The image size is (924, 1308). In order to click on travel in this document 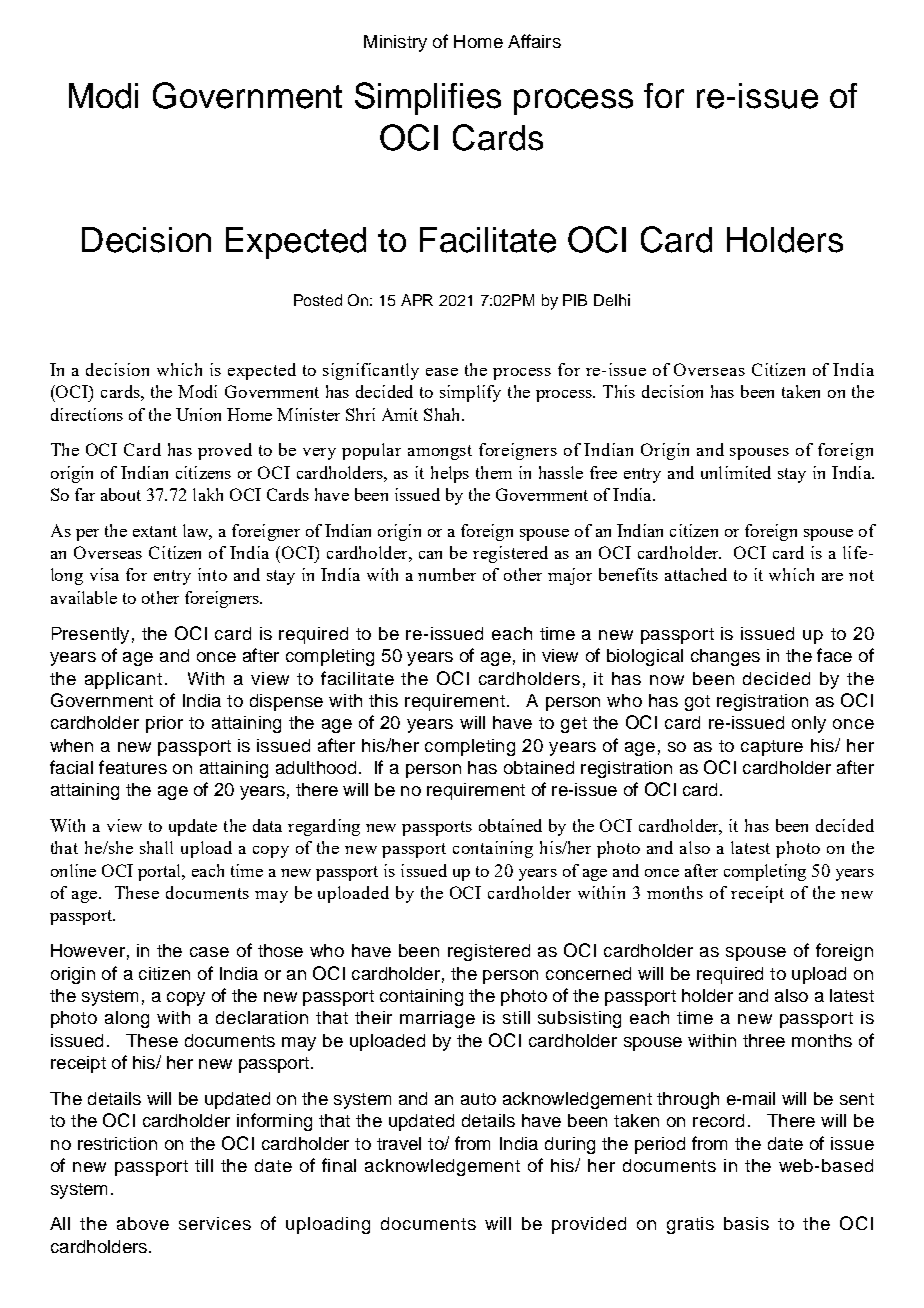, I will do `click(399, 1143)`.
